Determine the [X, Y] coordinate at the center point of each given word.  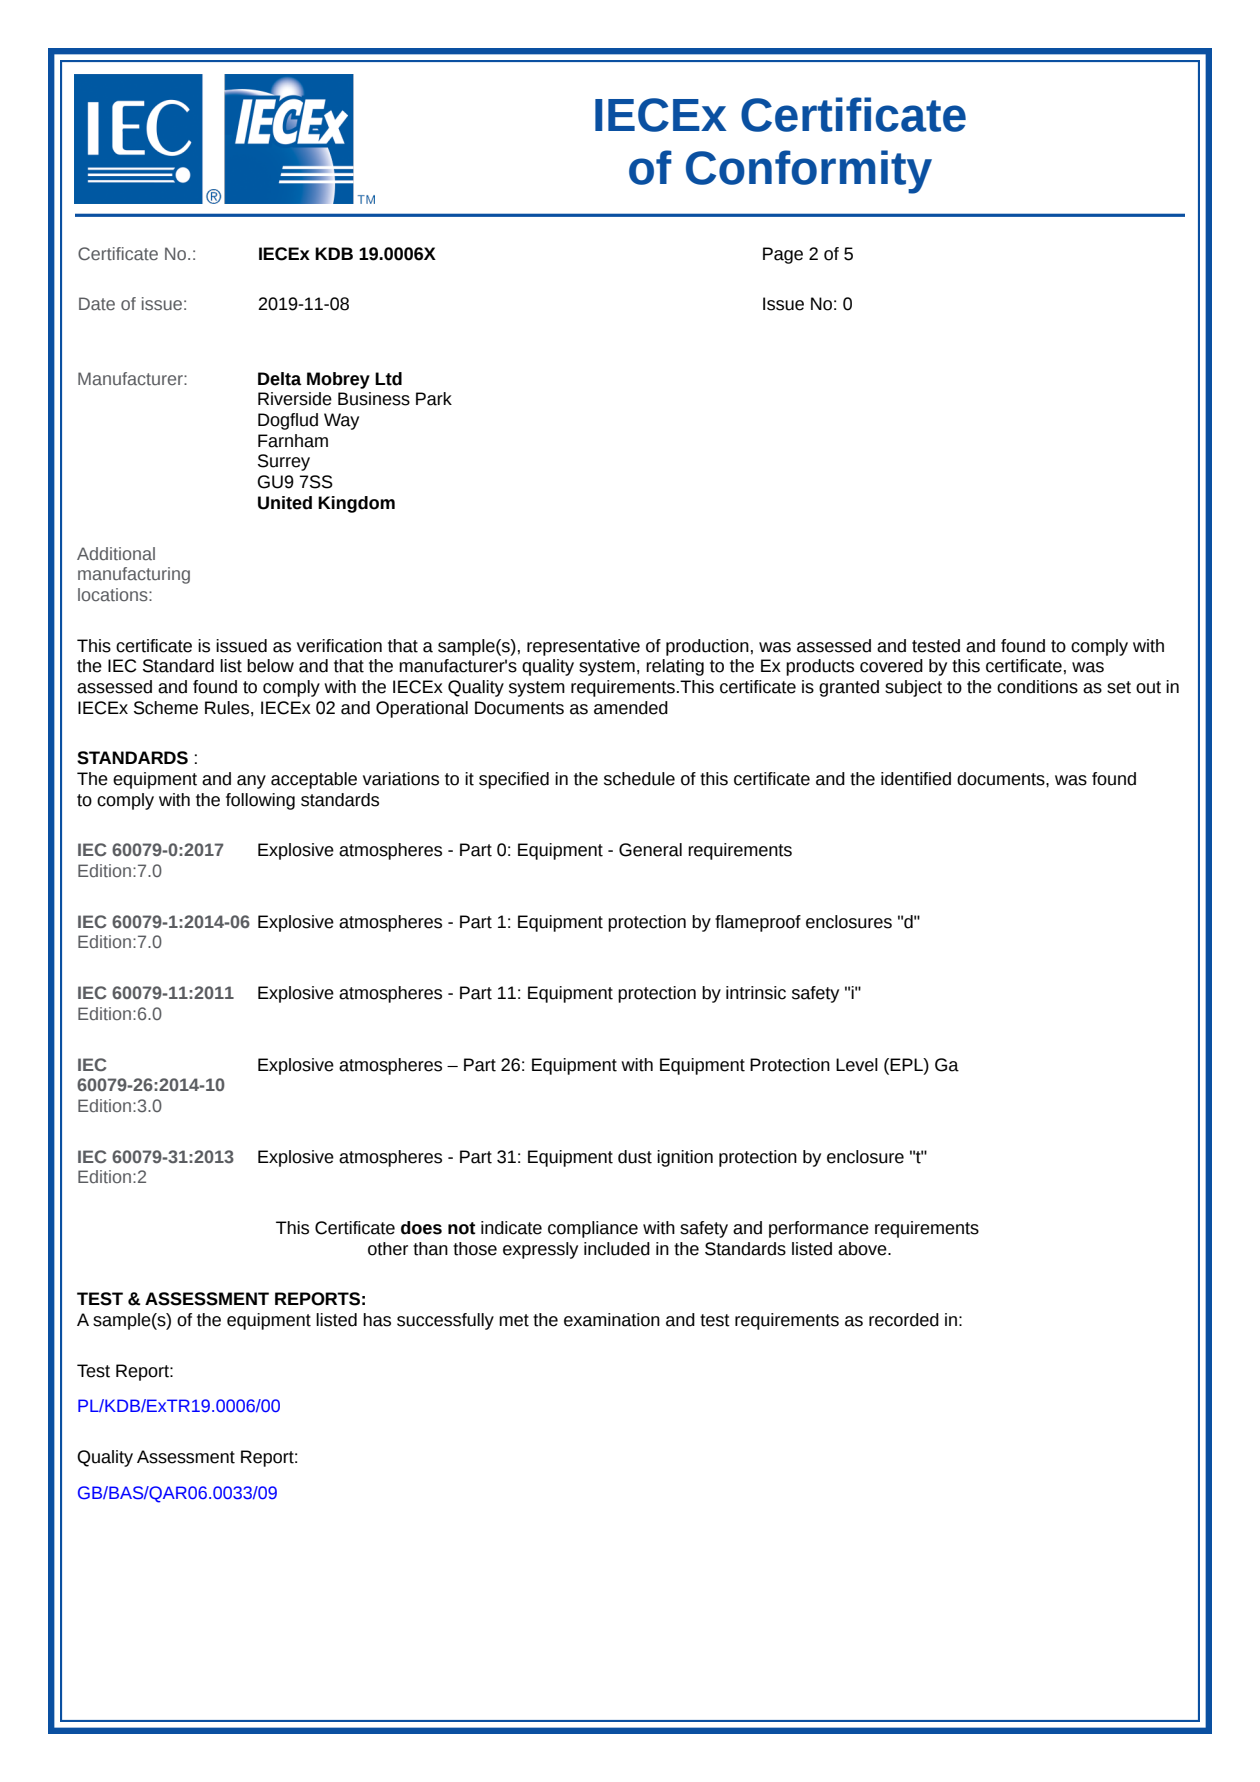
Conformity [809, 172]
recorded [904, 1320]
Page [783, 255]
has [377, 1320]
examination [612, 1320]
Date [97, 303]
